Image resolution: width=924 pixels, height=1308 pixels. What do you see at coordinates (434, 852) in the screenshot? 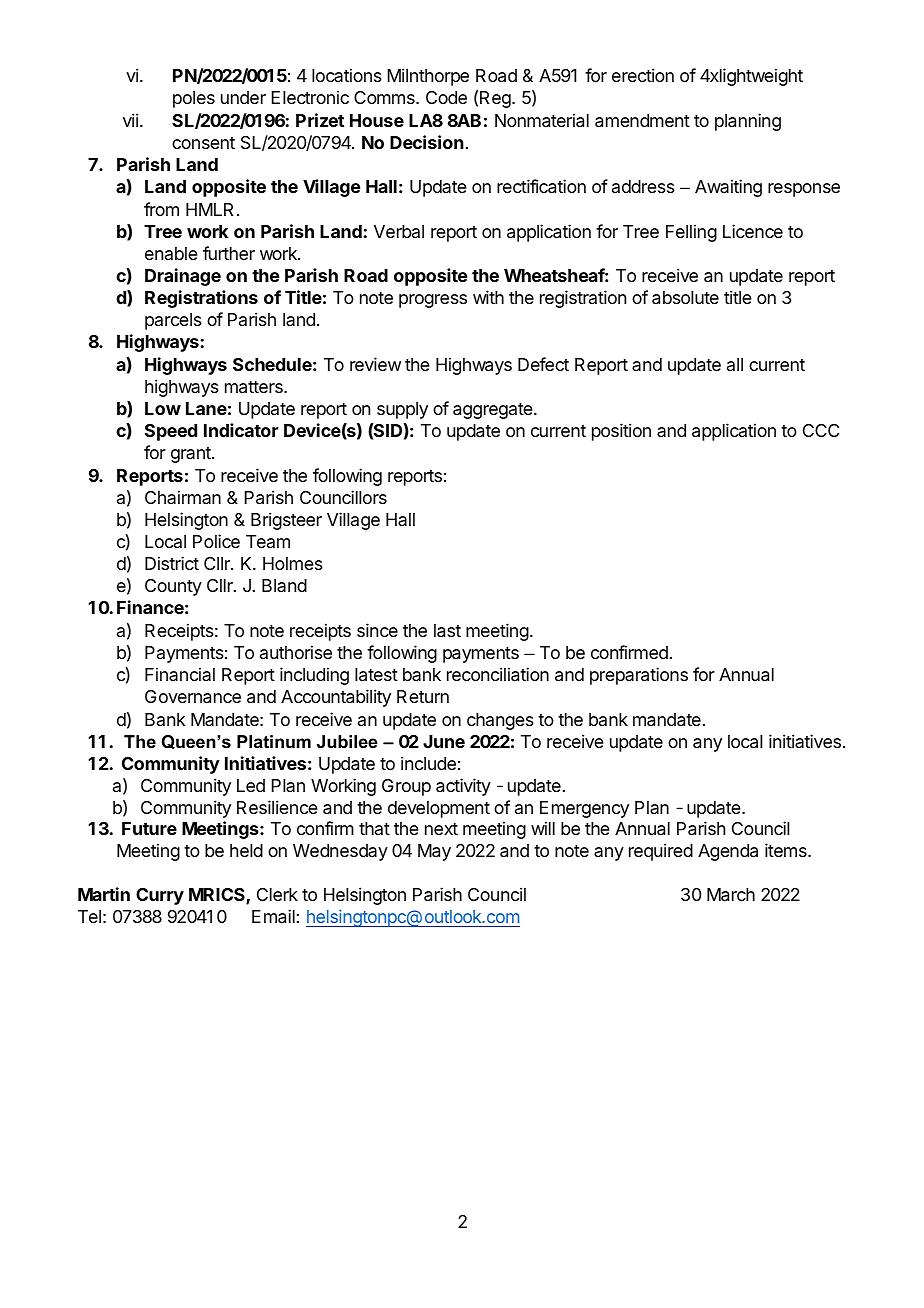
I see `May` at bounding box center [434, 852].
